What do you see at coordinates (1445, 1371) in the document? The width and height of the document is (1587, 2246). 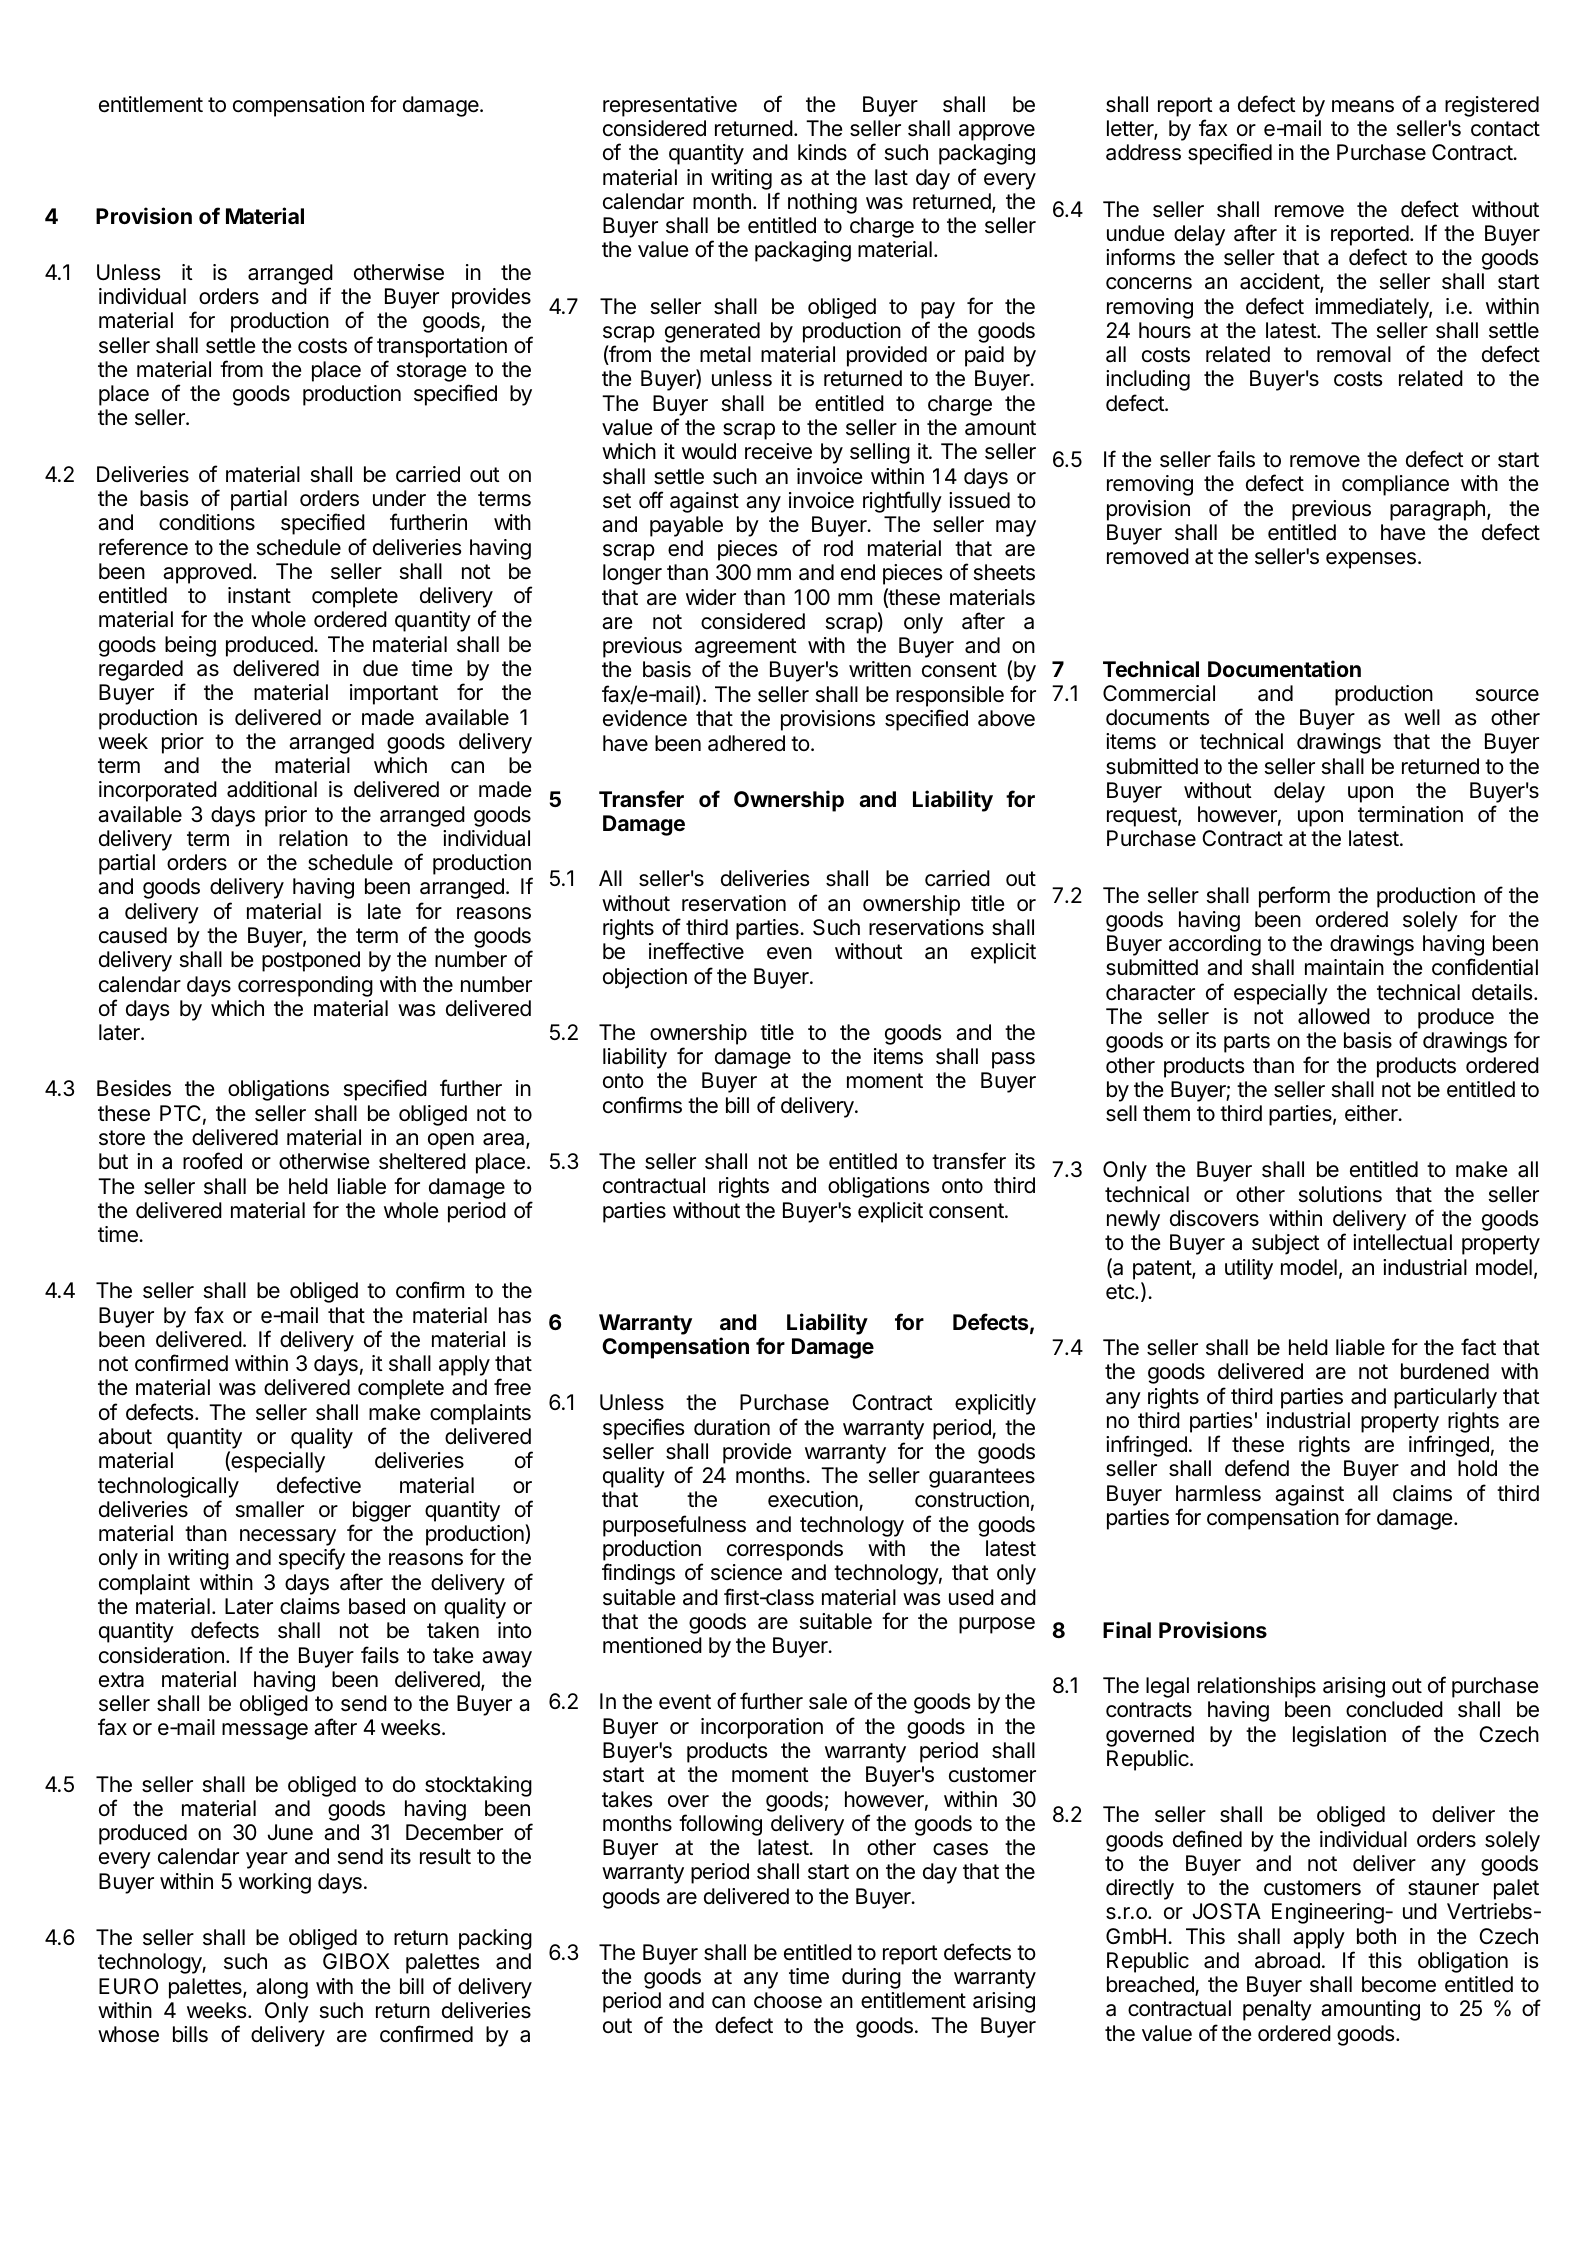 I see `burdened` at bounding box center [1445, 1371].
